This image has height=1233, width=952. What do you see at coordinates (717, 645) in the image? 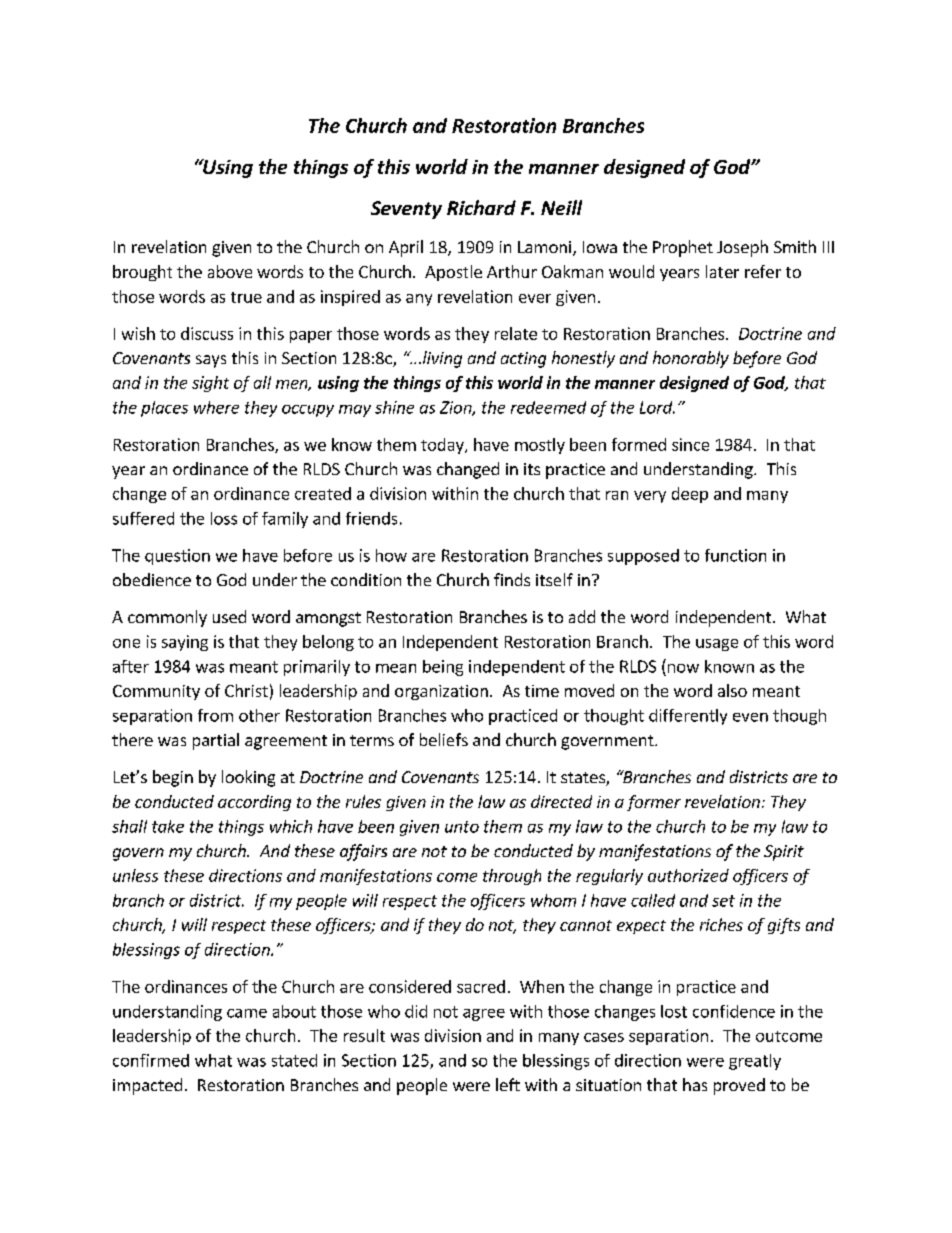
I see `usage` at bounding box center [717, 645].
